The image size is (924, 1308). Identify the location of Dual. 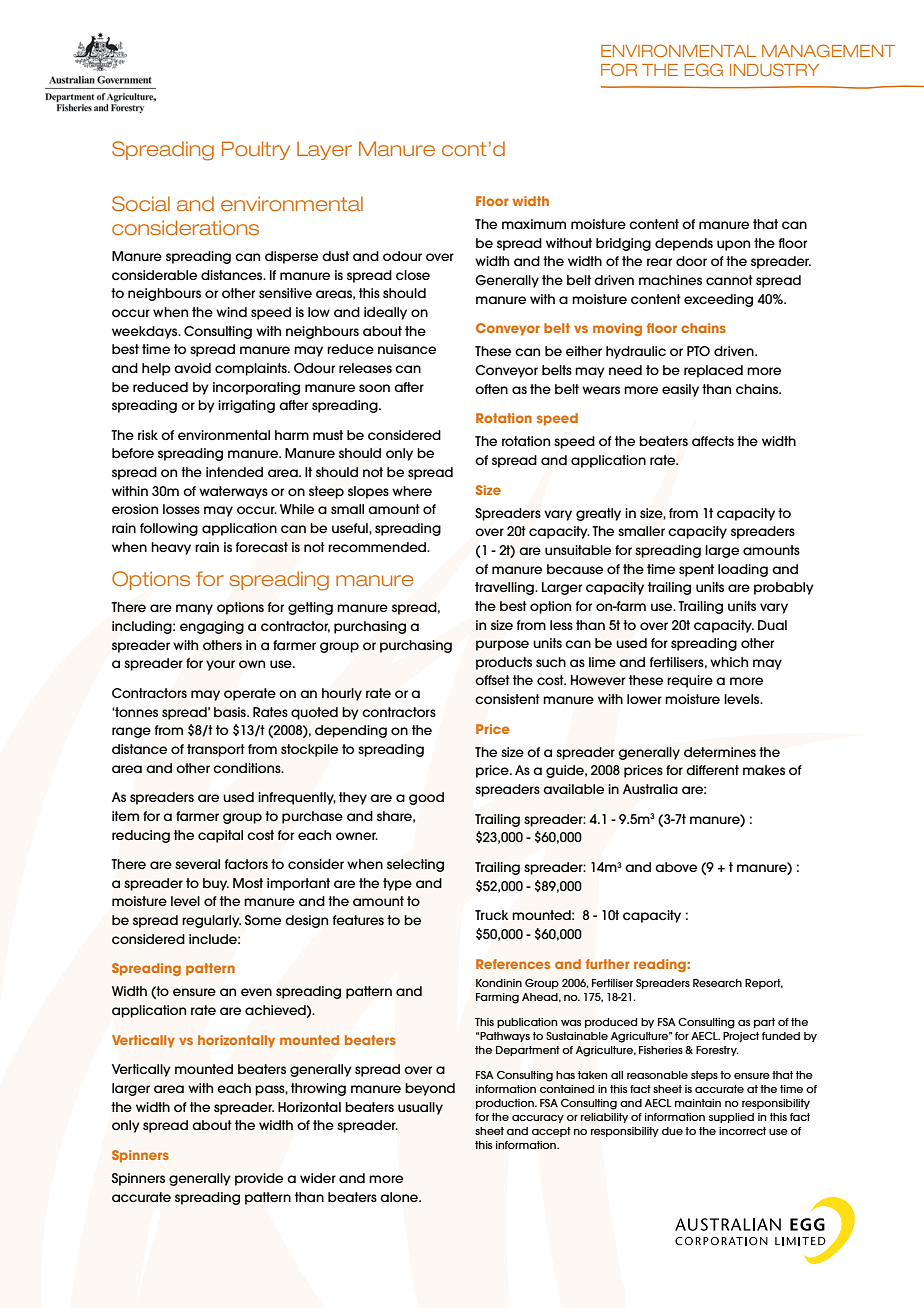
(772, 625).
